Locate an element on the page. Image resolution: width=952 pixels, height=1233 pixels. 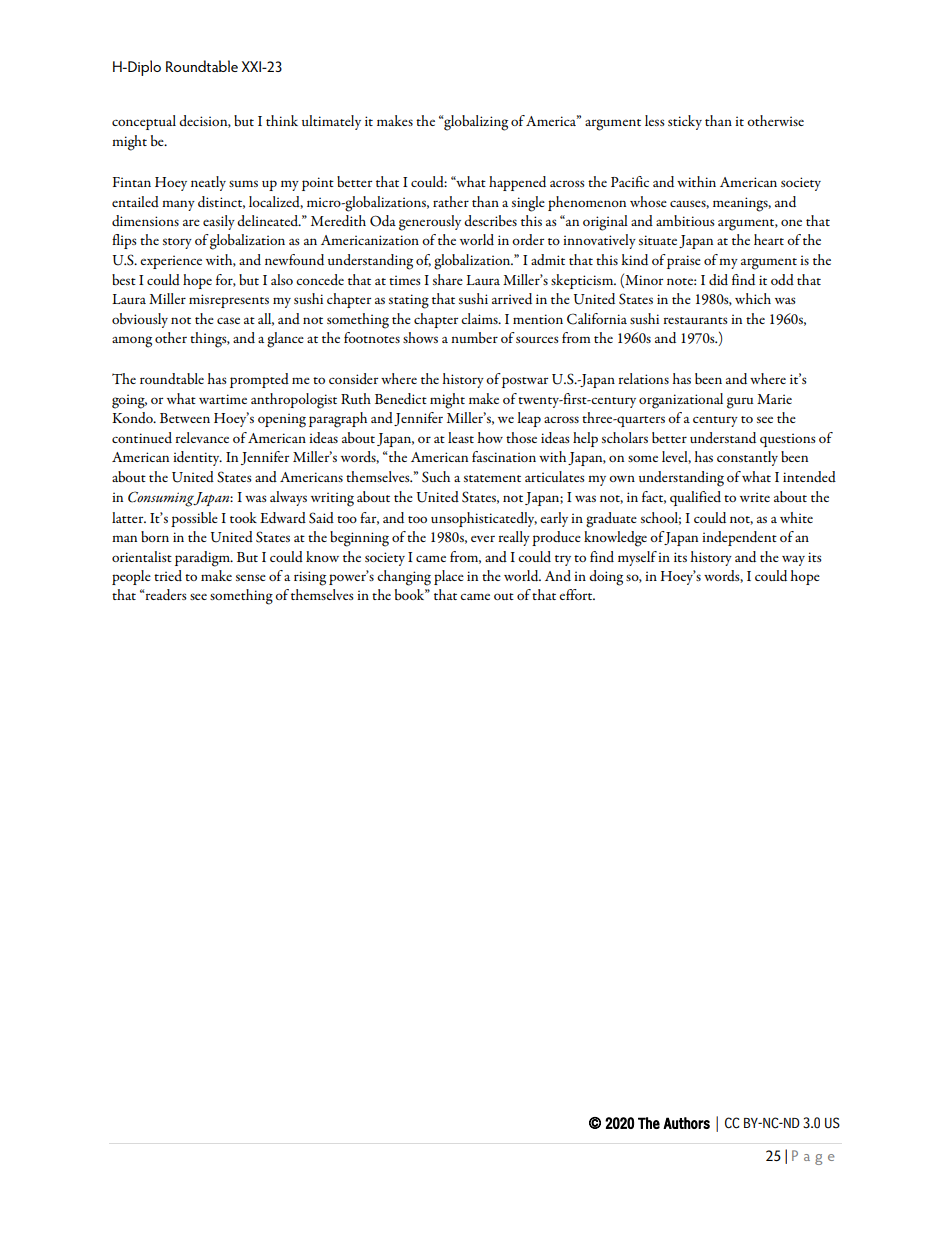
Authors is located at coordinates (686, 1123).
